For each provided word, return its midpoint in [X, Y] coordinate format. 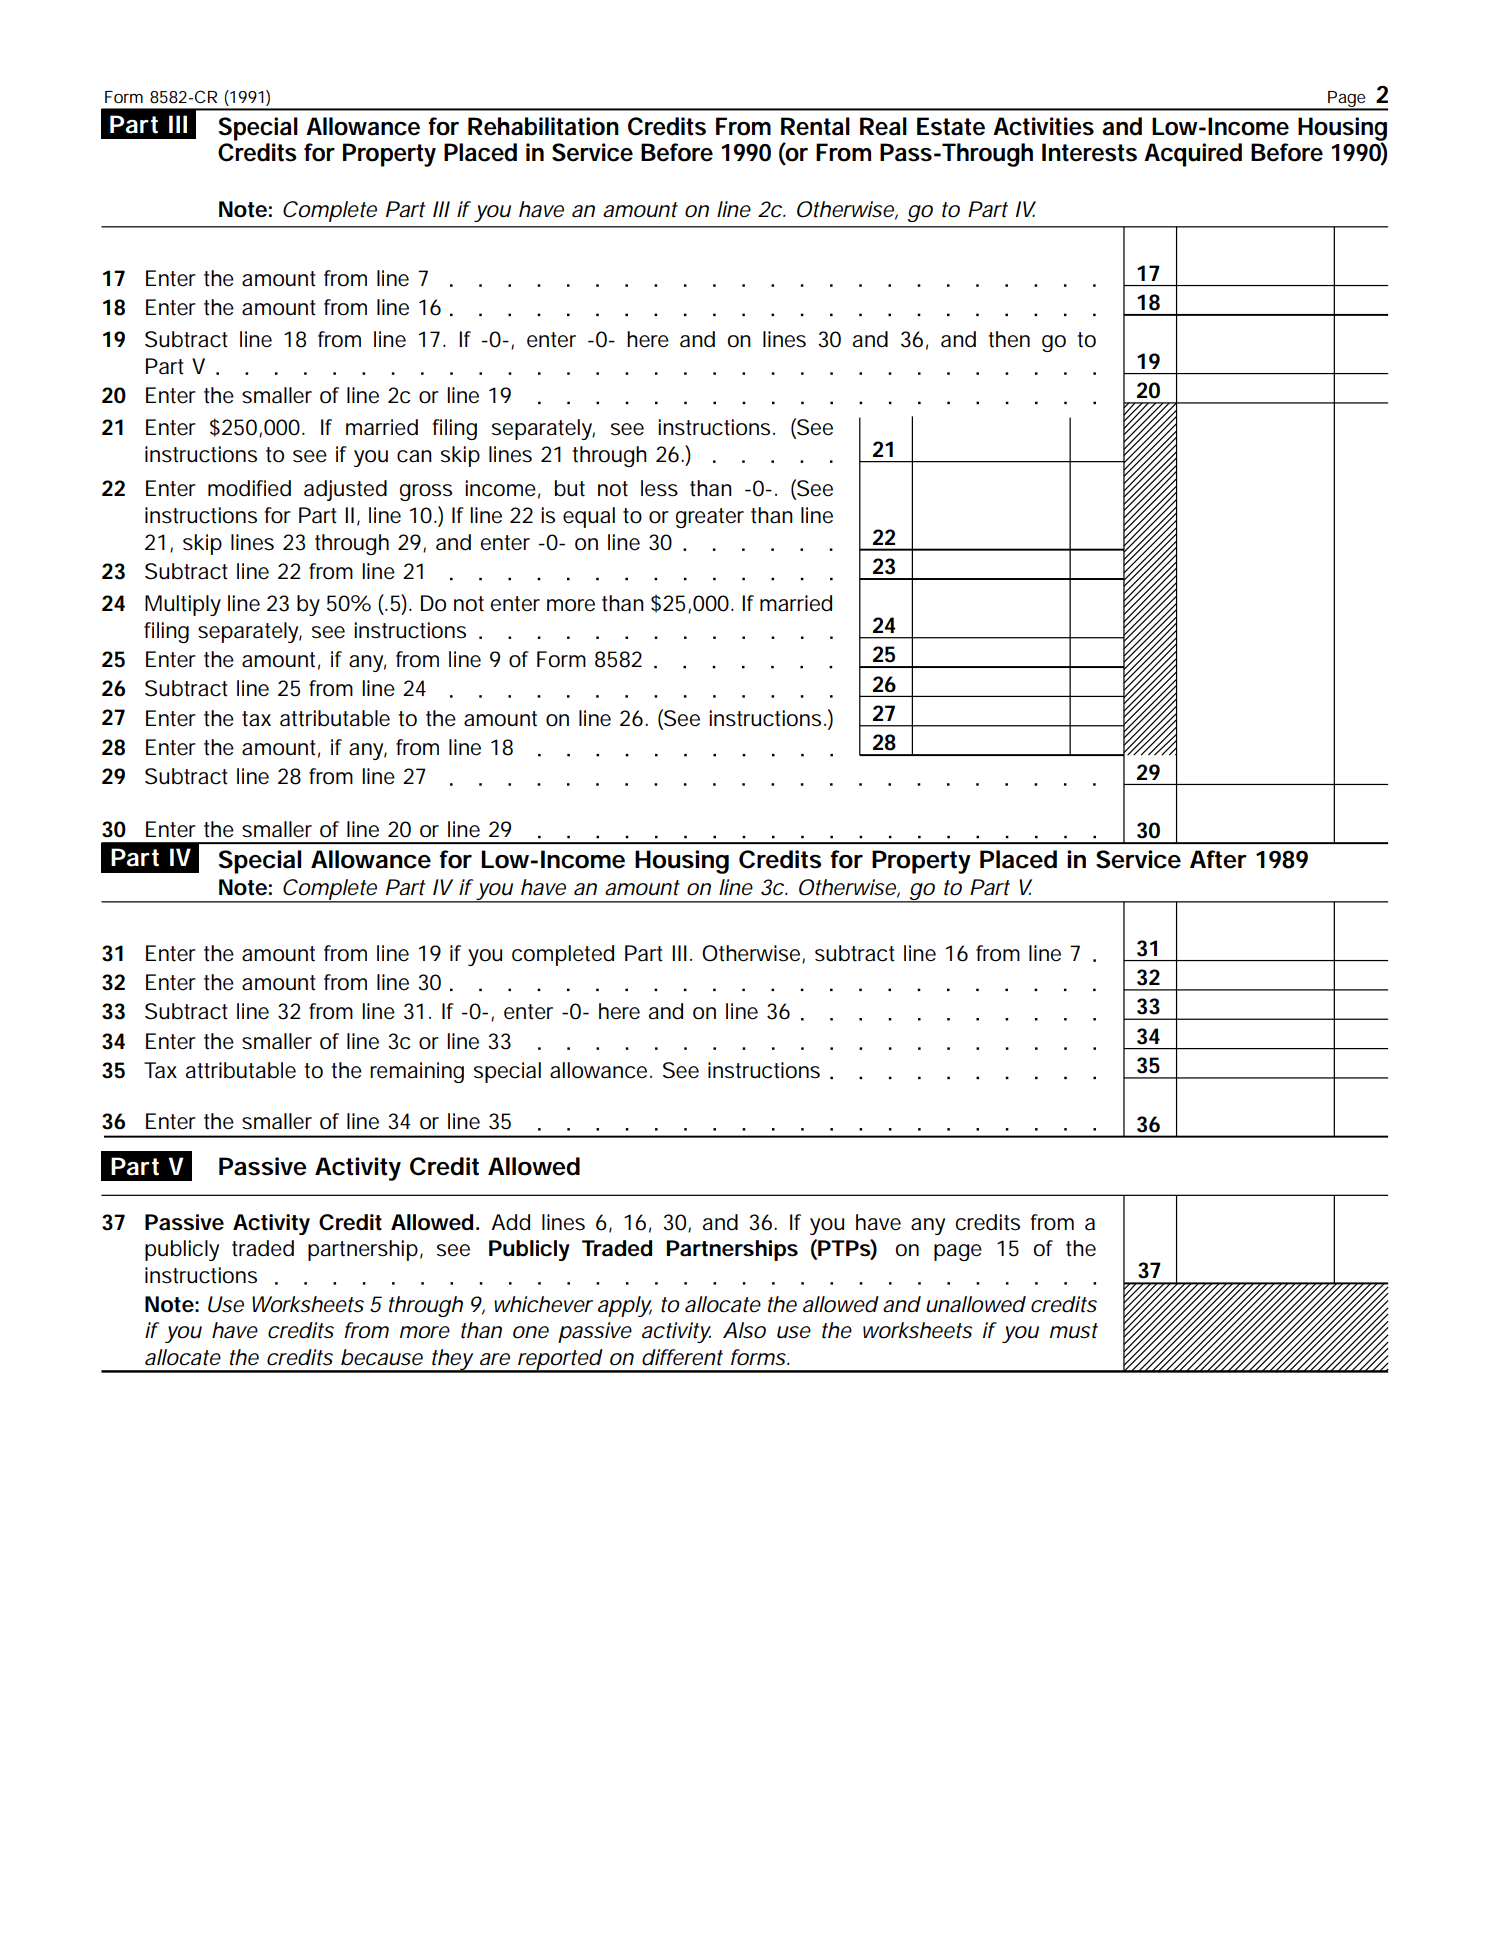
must [1074, 1331]
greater [710, 518]
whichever [543, 1304]
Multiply [183, 605]
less [659, 488]
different [682, 1357]
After [1218, 859]
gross [426, 492]
